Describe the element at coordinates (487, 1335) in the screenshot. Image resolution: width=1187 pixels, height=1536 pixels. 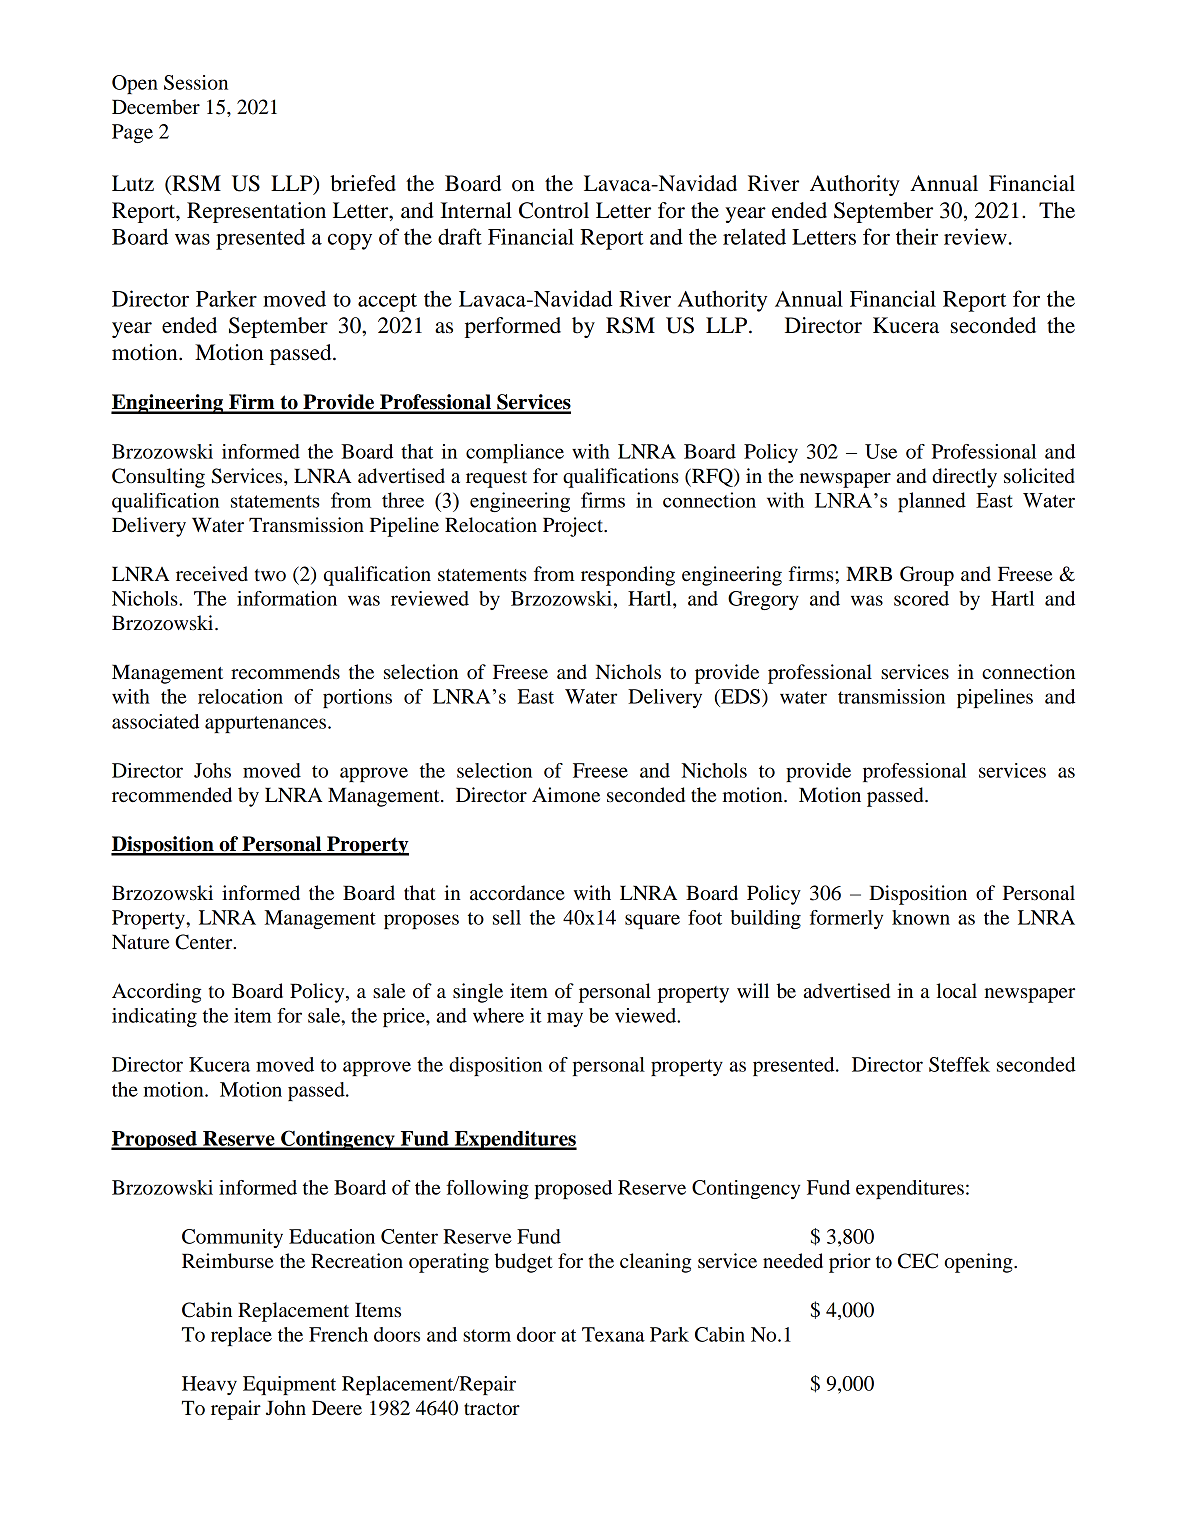
I see `storm` at that location.
